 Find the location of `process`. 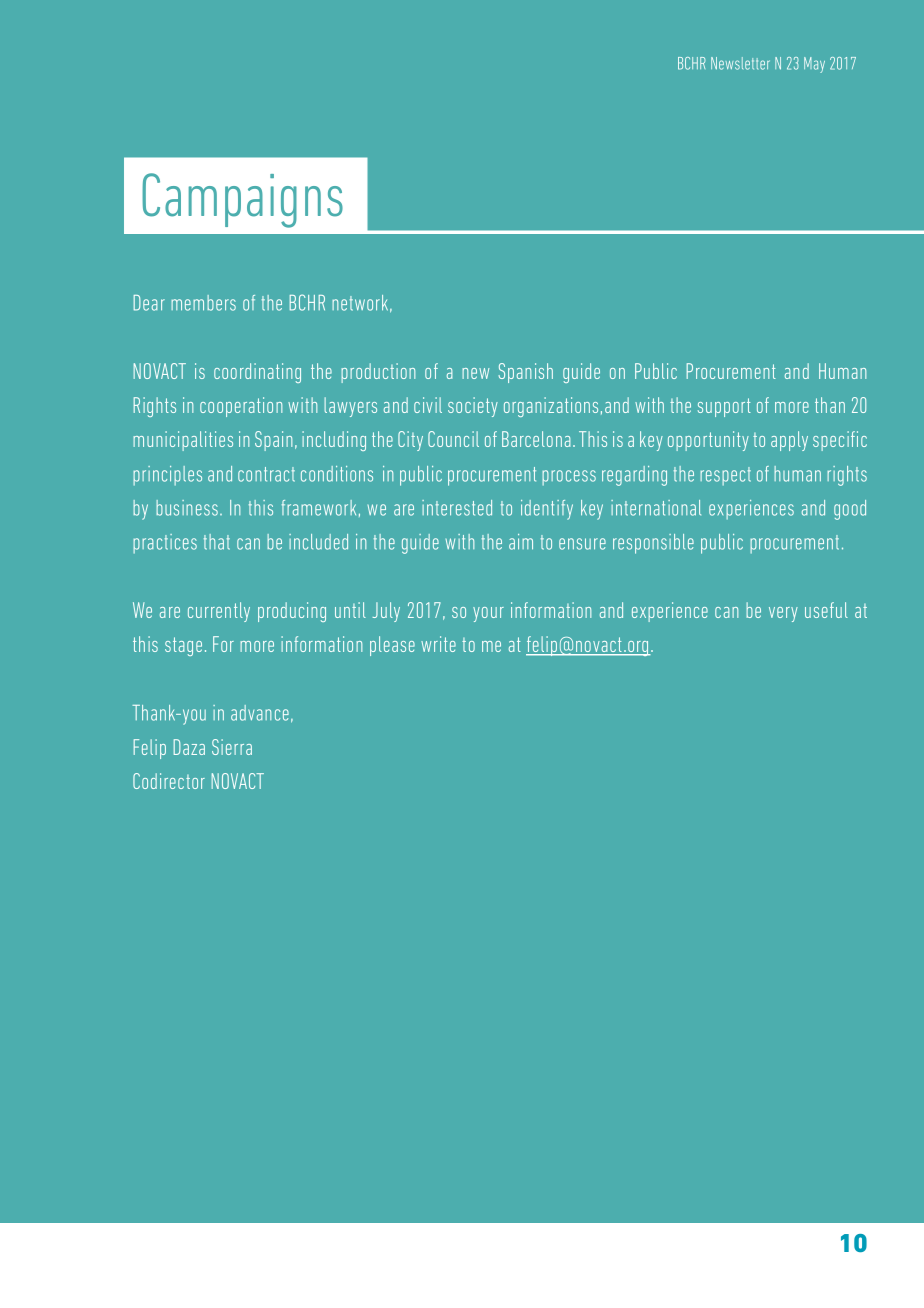

process is located at coordinates (569, 478).
